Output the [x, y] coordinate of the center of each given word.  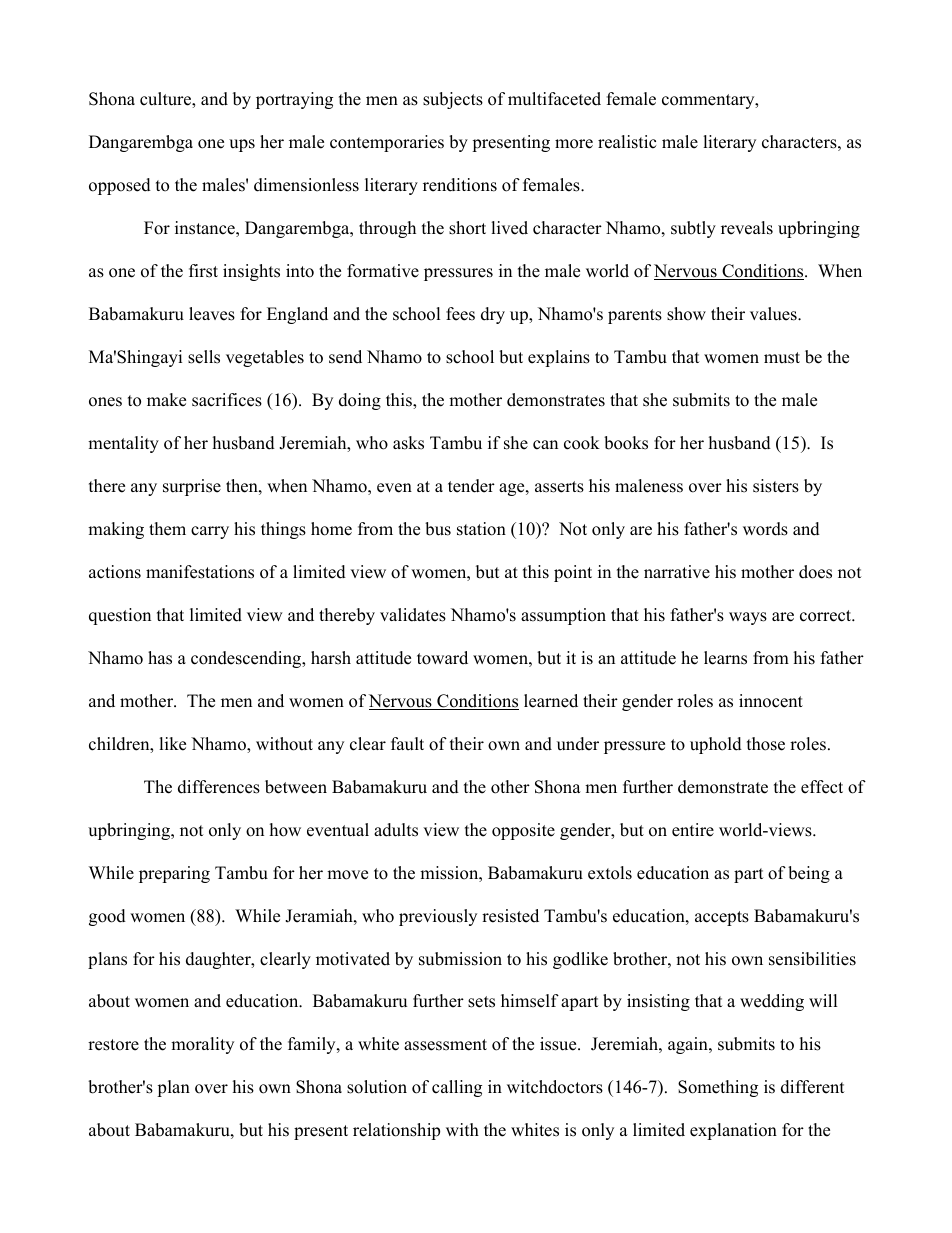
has [160, 658]
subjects [453, 100]
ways [748, 618]
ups [242, 145]
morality [202, 1045]
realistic [627, 142]
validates [413, 615]
